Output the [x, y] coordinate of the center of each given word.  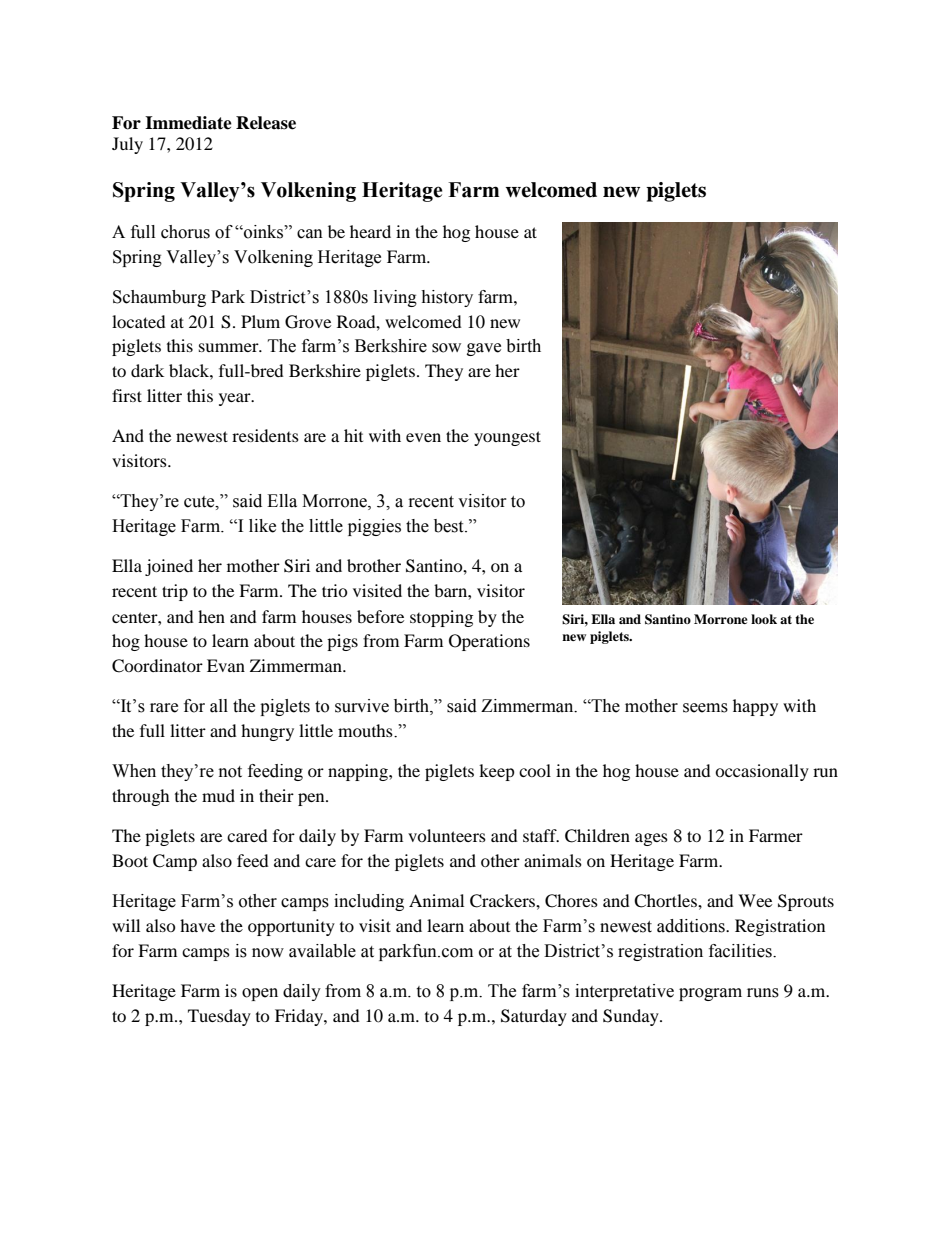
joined [169, 567]
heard [370, 231]
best [450, 526]
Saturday [534, 1017]
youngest [507, 438]
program [710, 994]
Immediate [188, 123]
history [447, 298]
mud [218, 795]
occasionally [762, 772]
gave [484, 349]
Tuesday [219, 1017]
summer [230, 347]
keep [497, 772]
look [764, 619]
